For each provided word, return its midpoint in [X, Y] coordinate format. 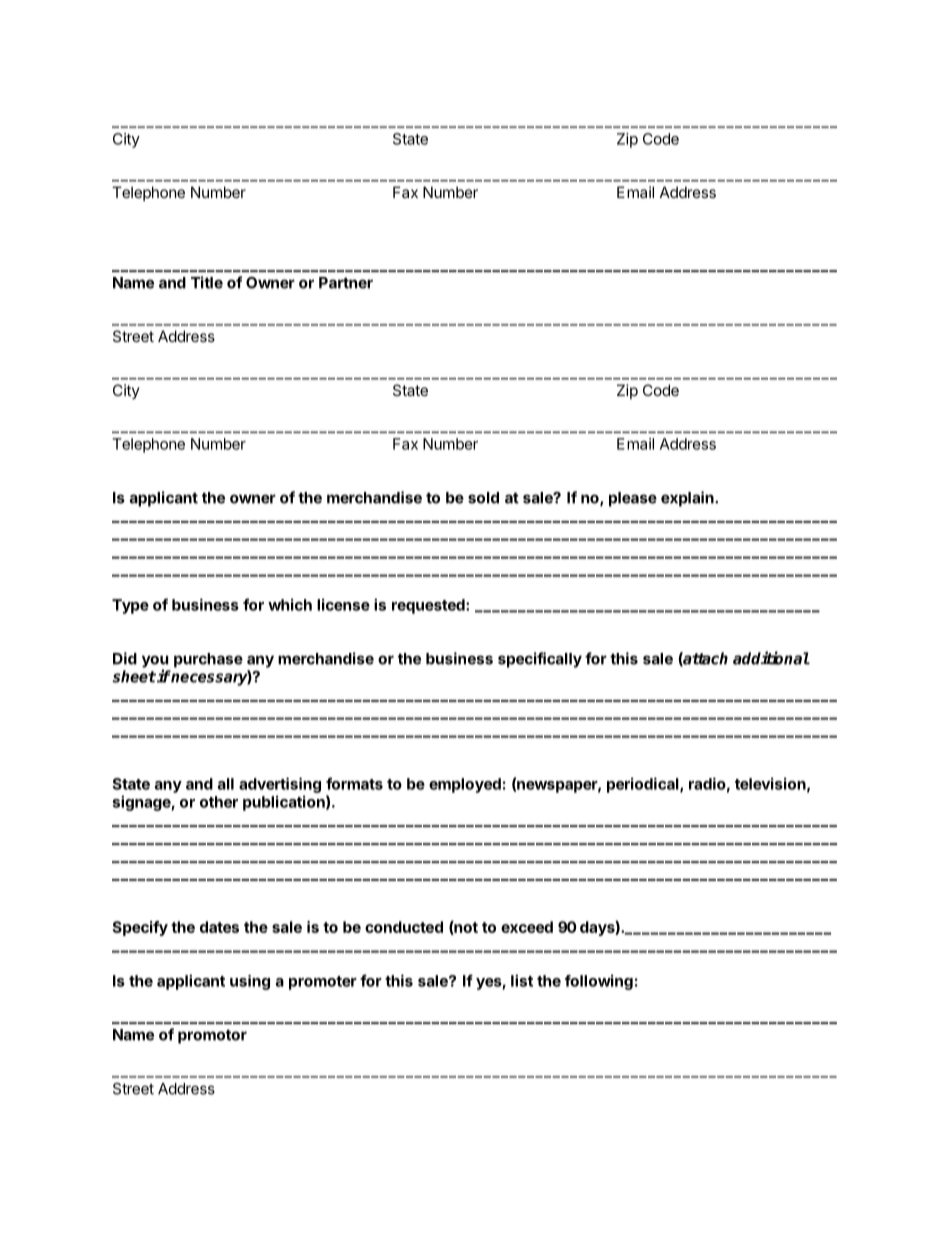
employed [465, 785]
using [250, 982]
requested [429, 606]
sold [483, 498]
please [633, 499]
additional [771, 658]
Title [207, 282]
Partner [346, 283]
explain [688, 499]
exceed [527, 927]
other [219, 802]
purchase [208, 660]
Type [130, 606]
